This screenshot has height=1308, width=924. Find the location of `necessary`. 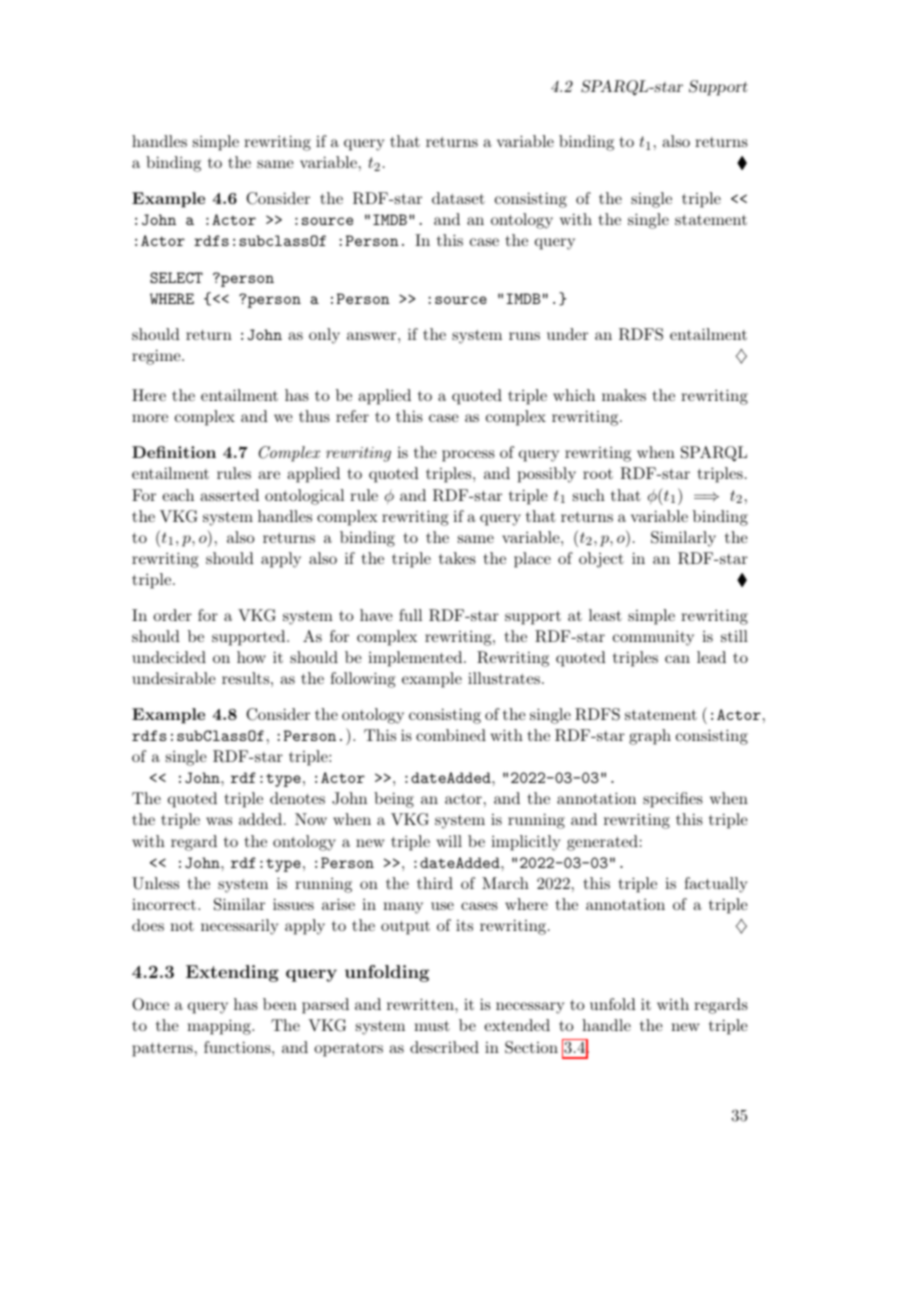

necessary is located at coordinates (530, 1008).
